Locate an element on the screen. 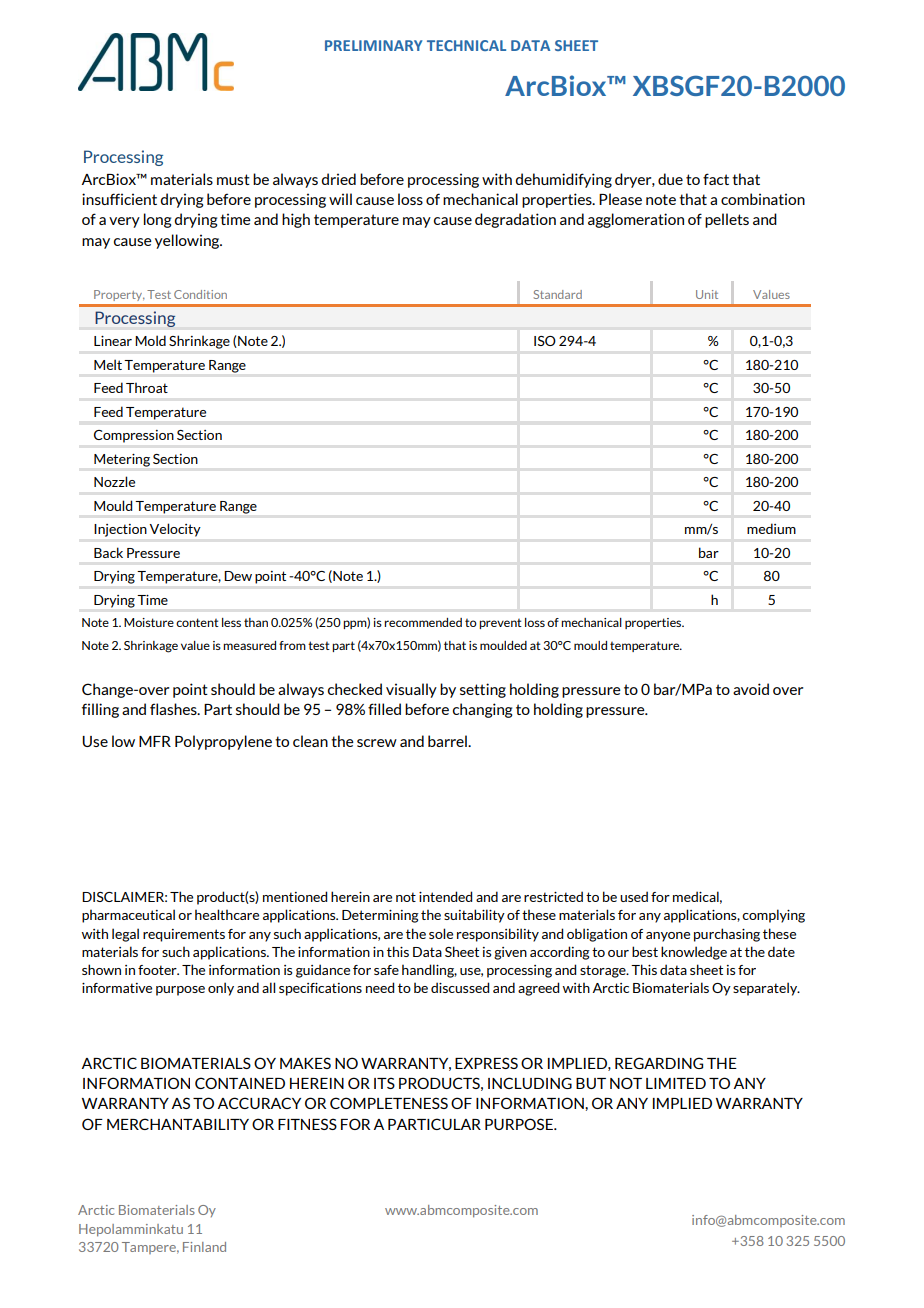  Compression is located at coordinates (134, 436).
